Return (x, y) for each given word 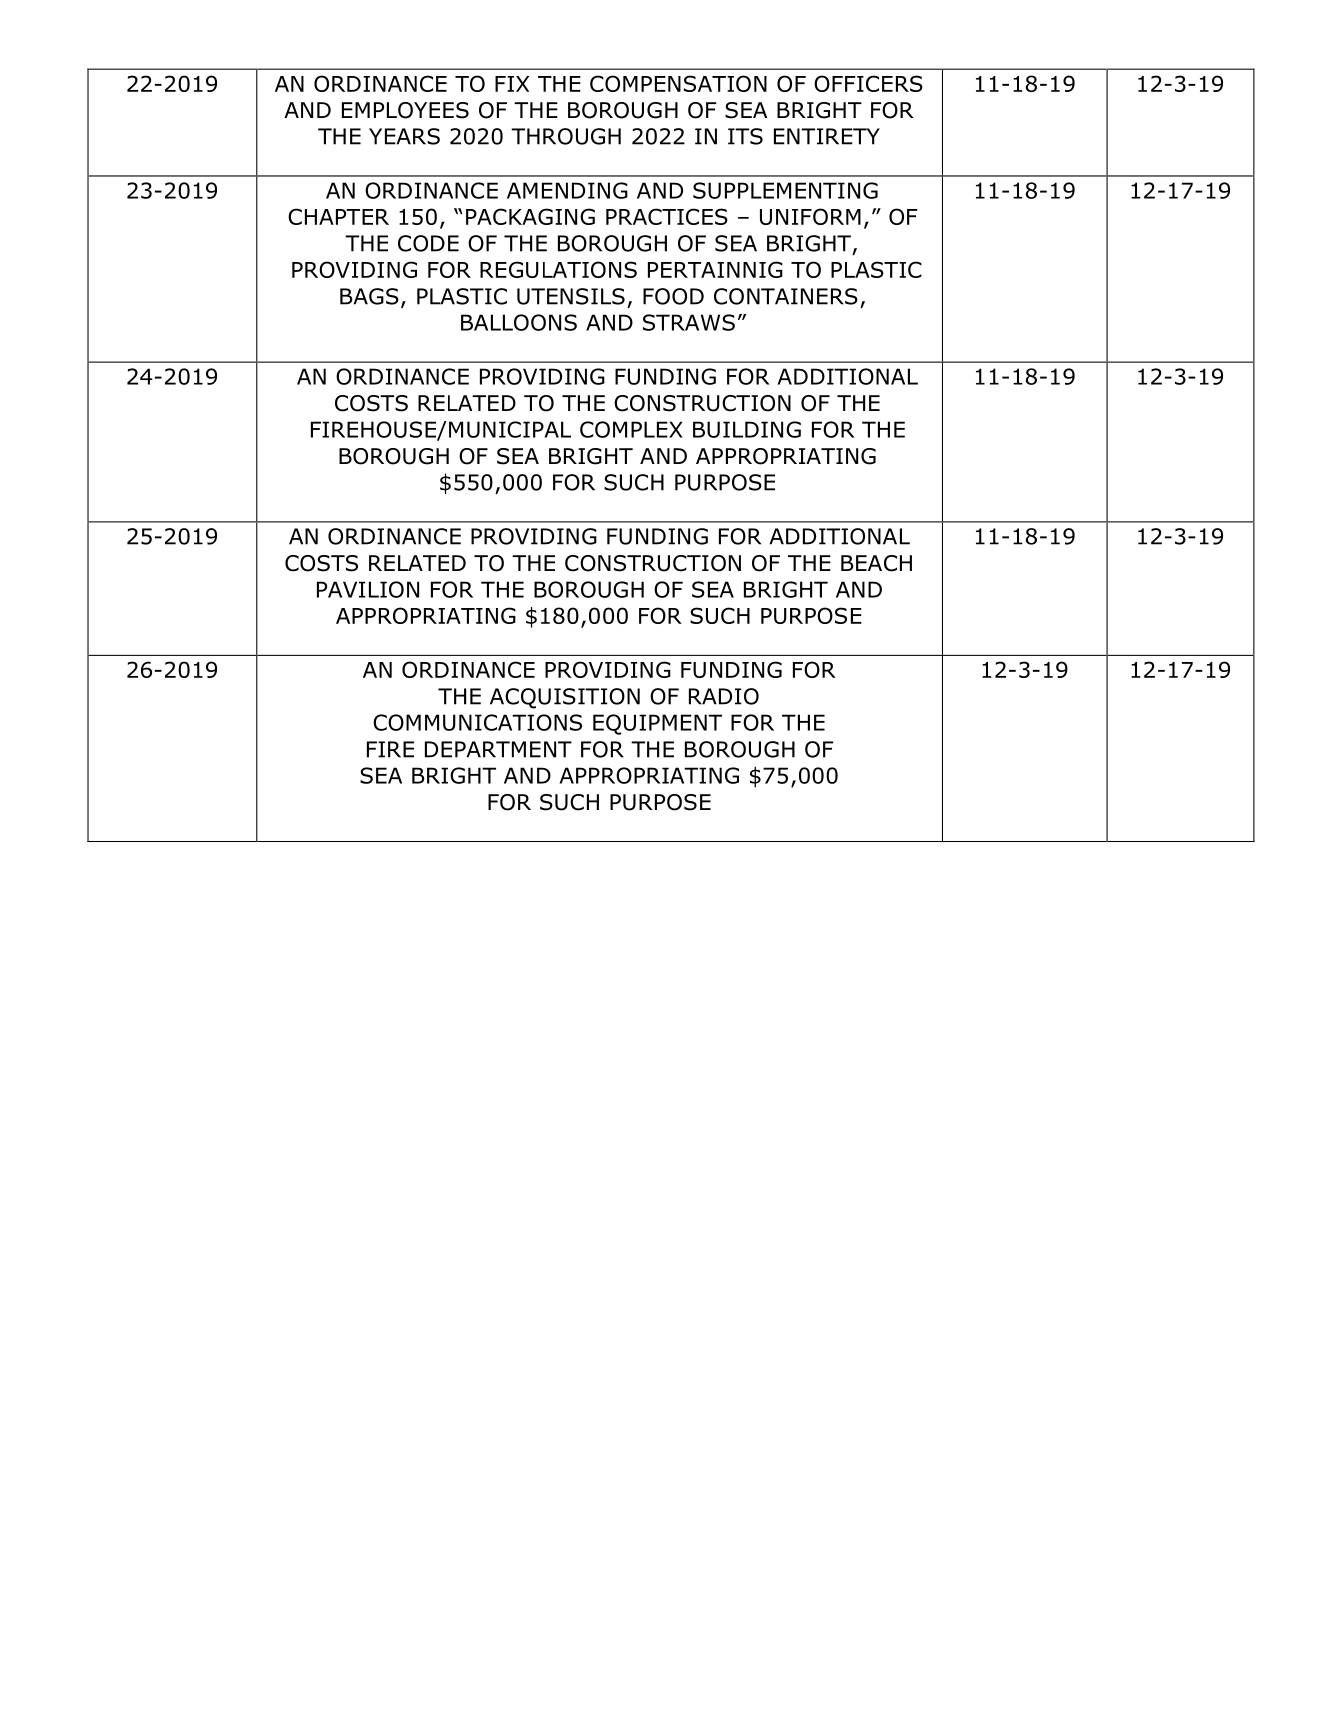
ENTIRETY (827, 136)
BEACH (876, 563)
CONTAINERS (786, 296)
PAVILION (368, 589)
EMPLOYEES (405, 110)
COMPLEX (631, 429)
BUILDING (747, 429)
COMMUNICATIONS (477, 722)
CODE (428, 243)
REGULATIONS (558, 269)
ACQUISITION (565, 698)
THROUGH (566, 136)
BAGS (369, 296)
